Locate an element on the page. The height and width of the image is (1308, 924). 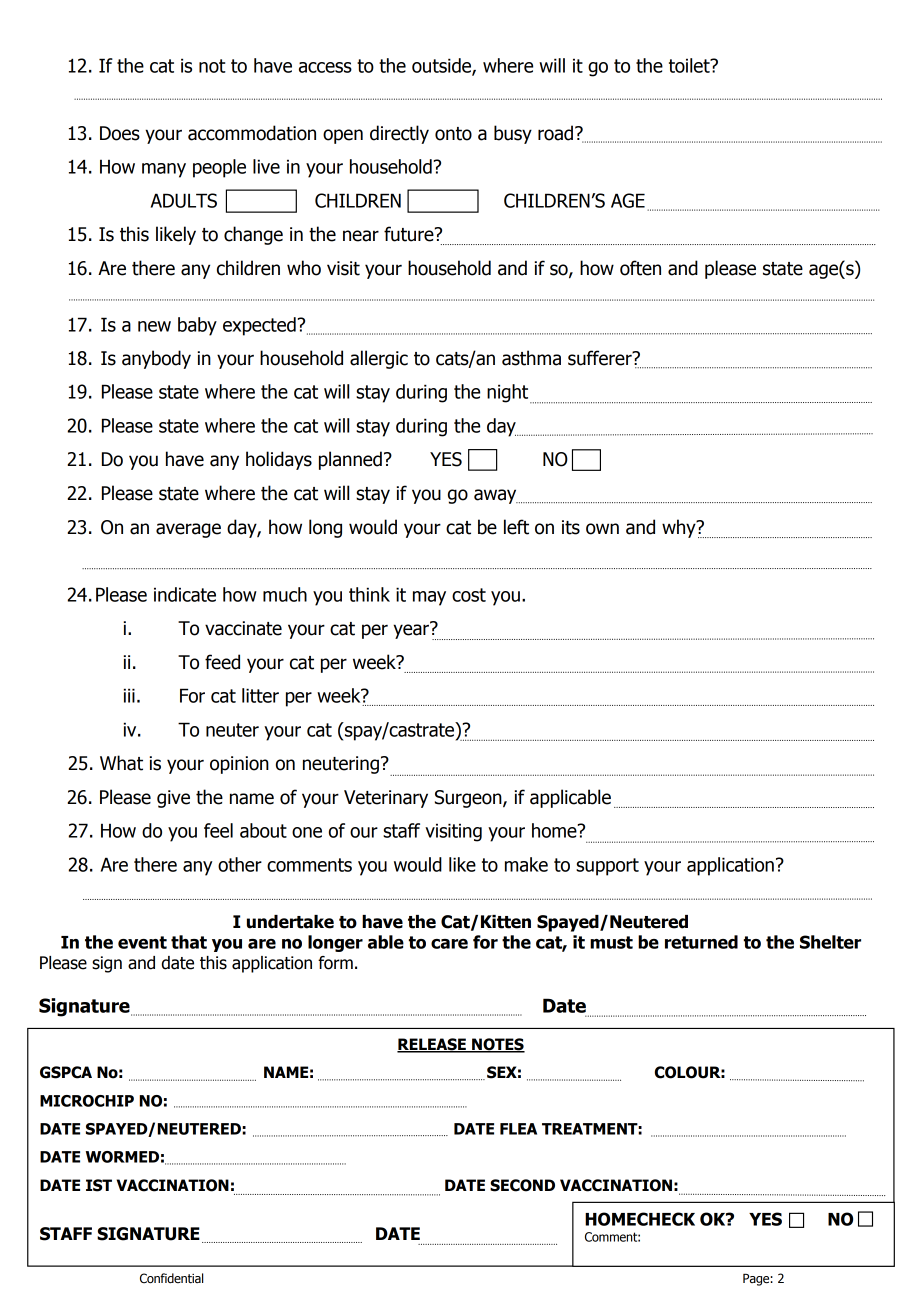
make is located at coordinates (526, 864).
